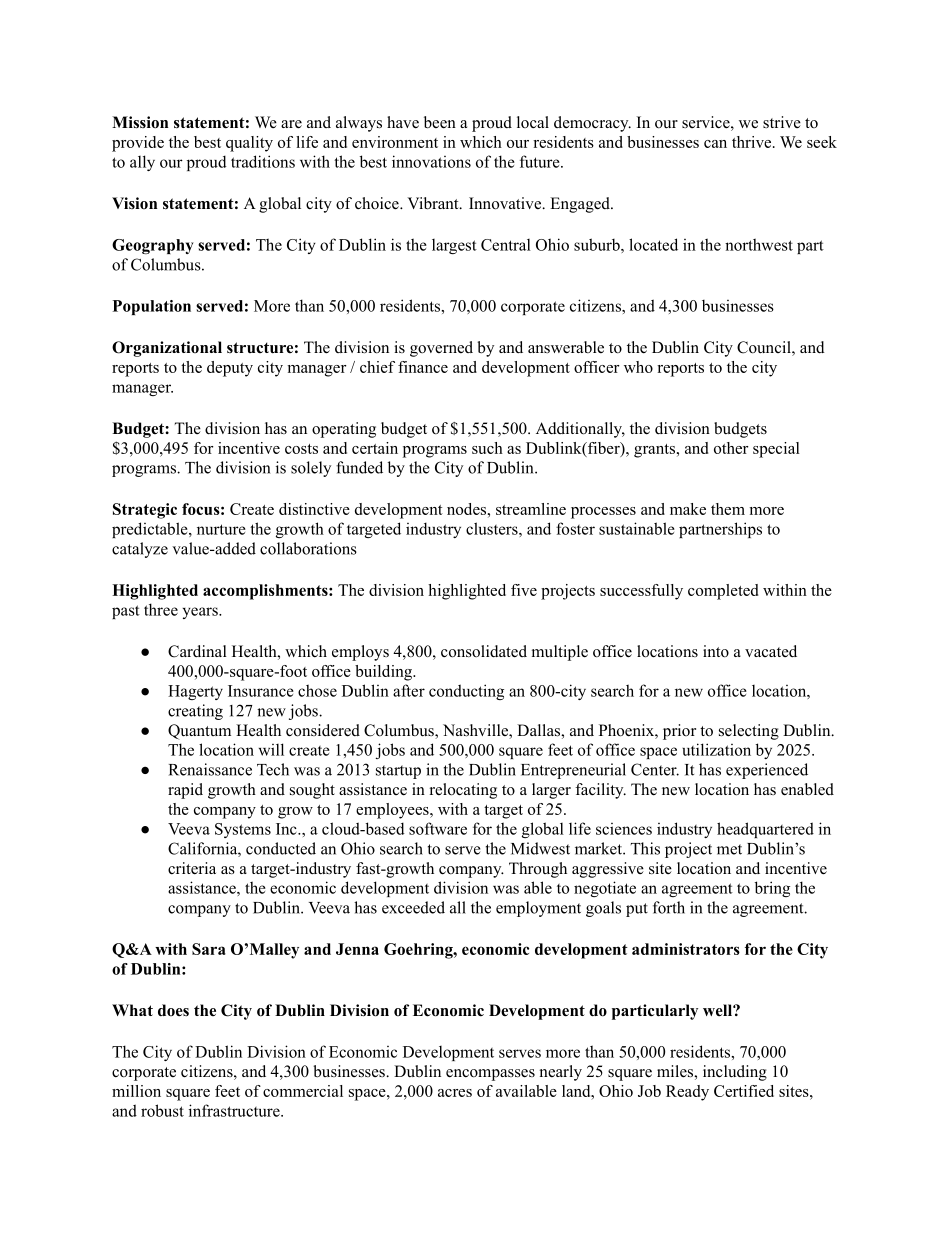  Describe the element at coordinates (249, 144) in the screenshot. I see `quality` at that location.
